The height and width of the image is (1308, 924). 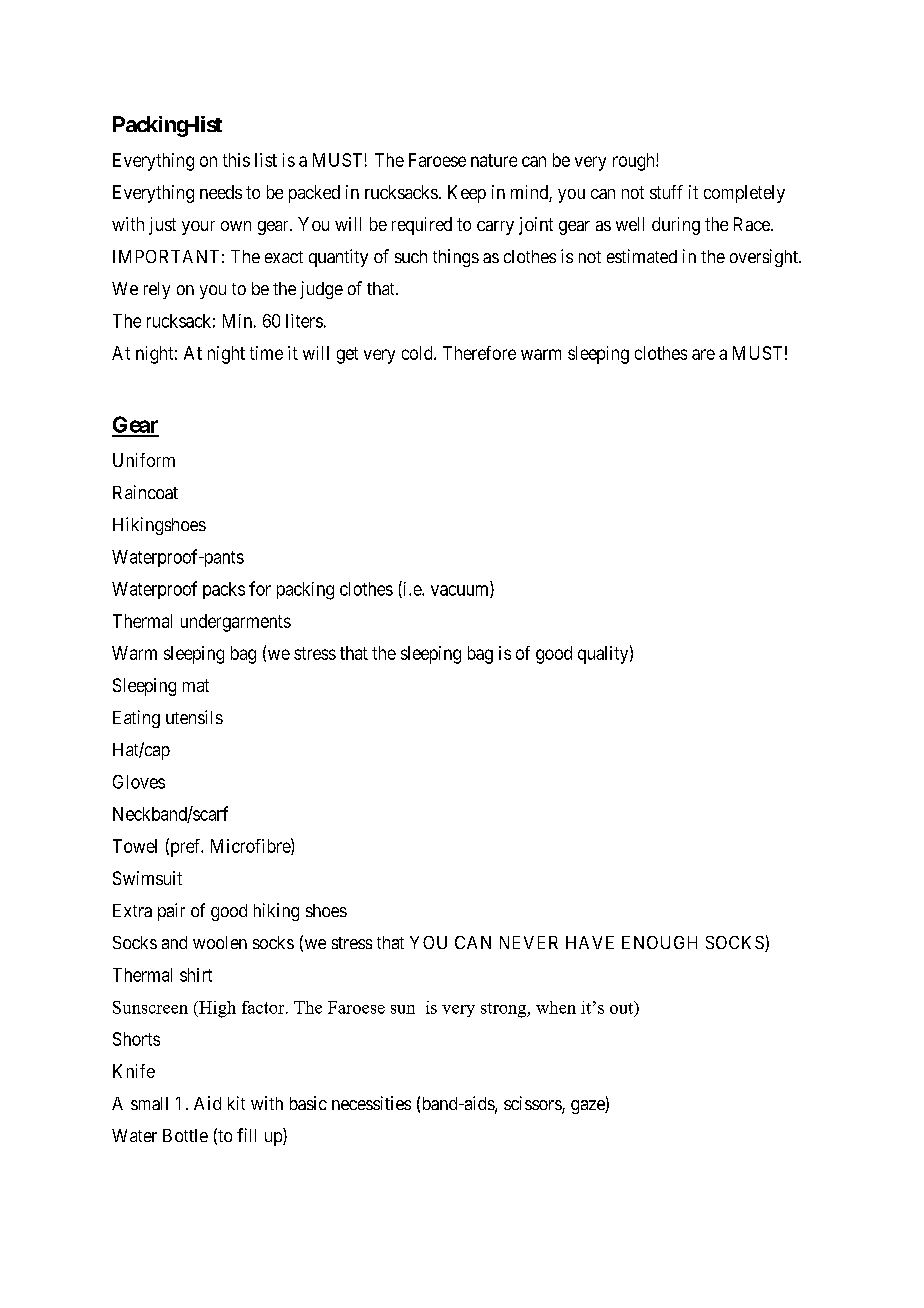 What do you see at coordinates (529, 942) in the image?
I see `NEVER` at bounding box center [529, 942].
